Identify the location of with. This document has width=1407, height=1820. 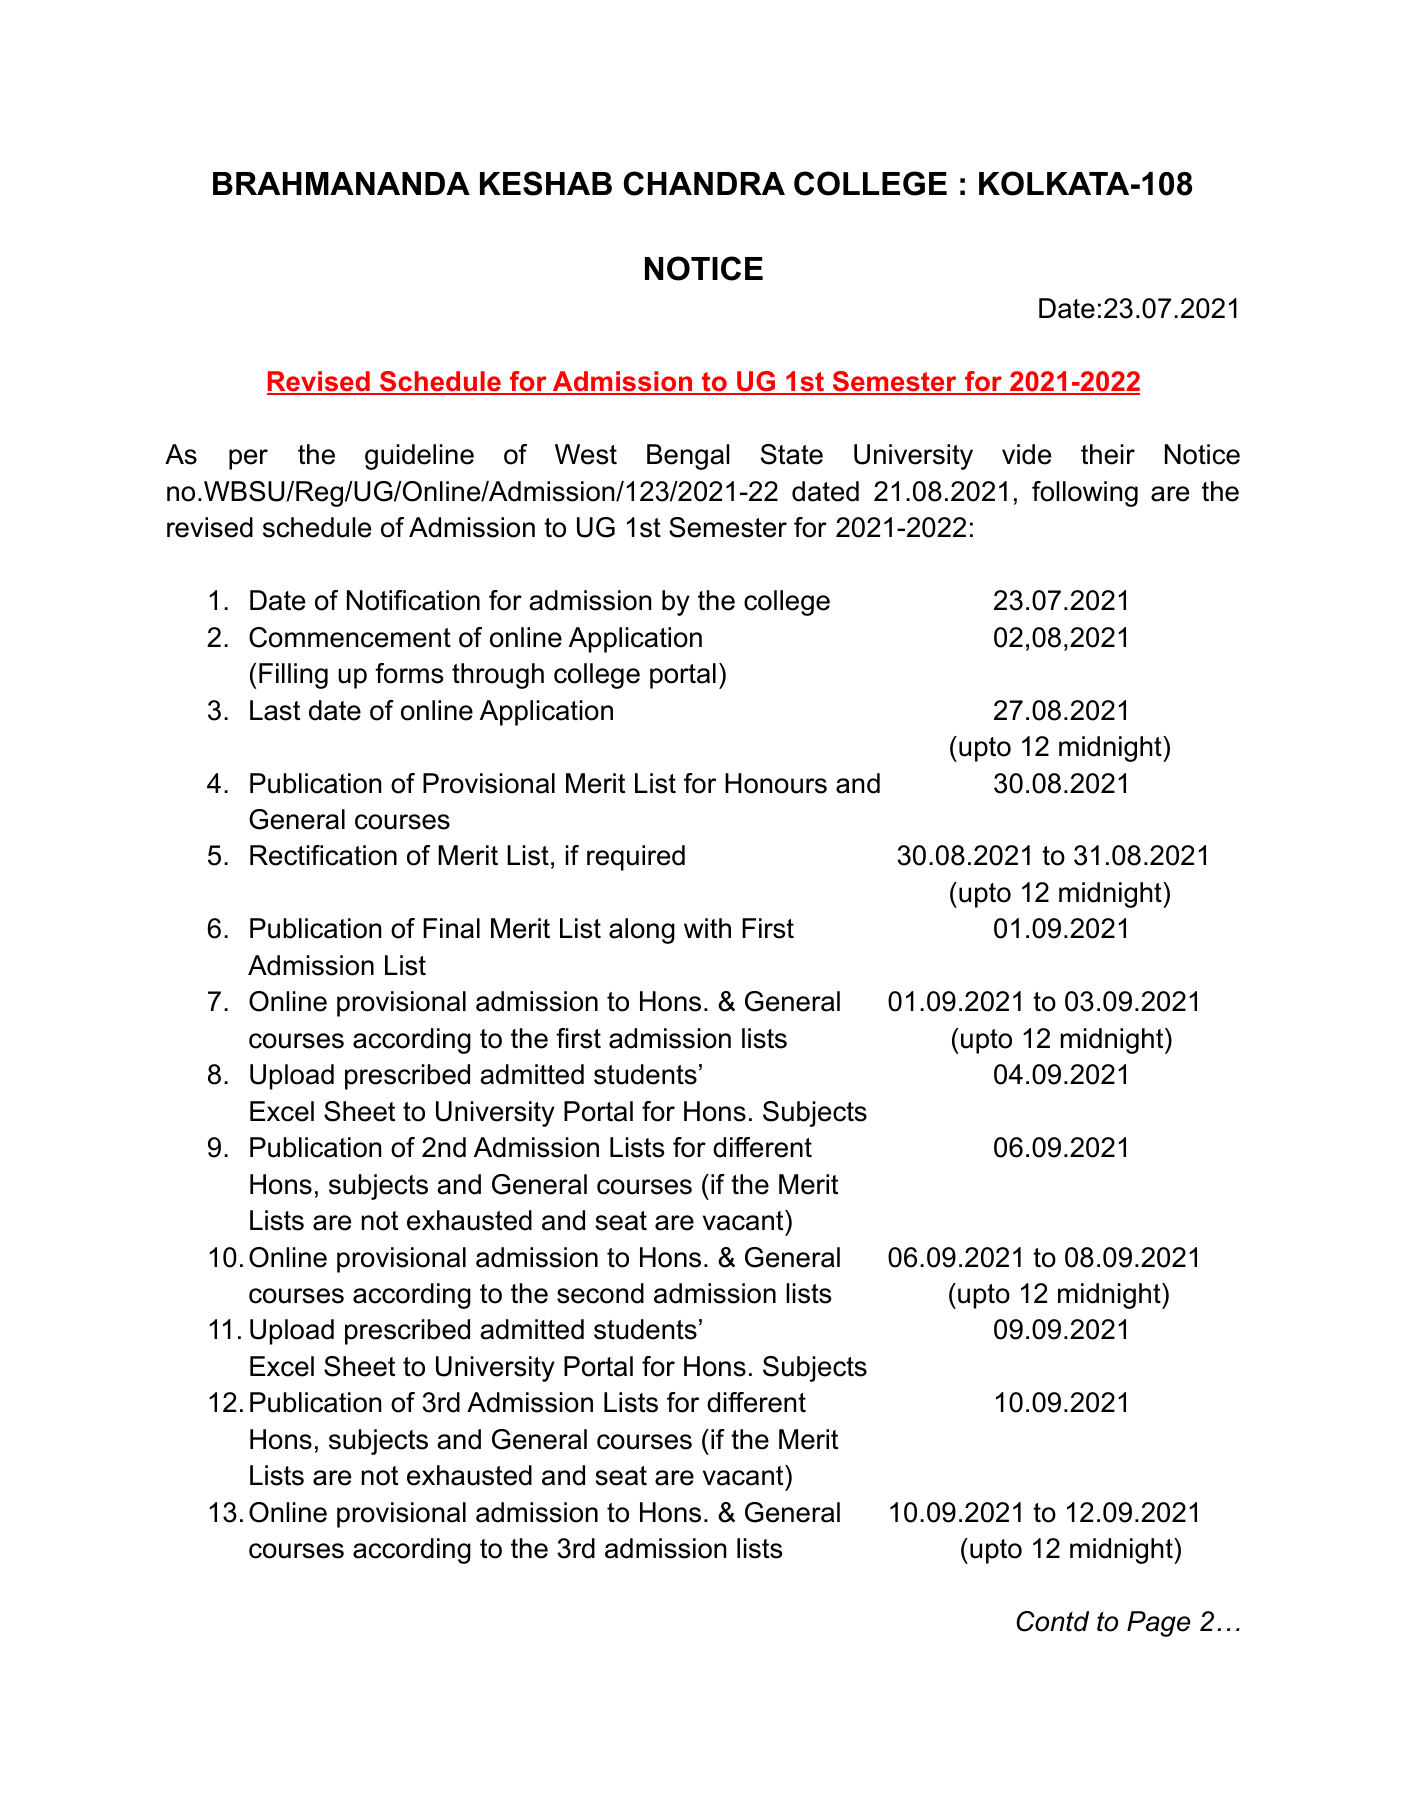
(707, 928).
